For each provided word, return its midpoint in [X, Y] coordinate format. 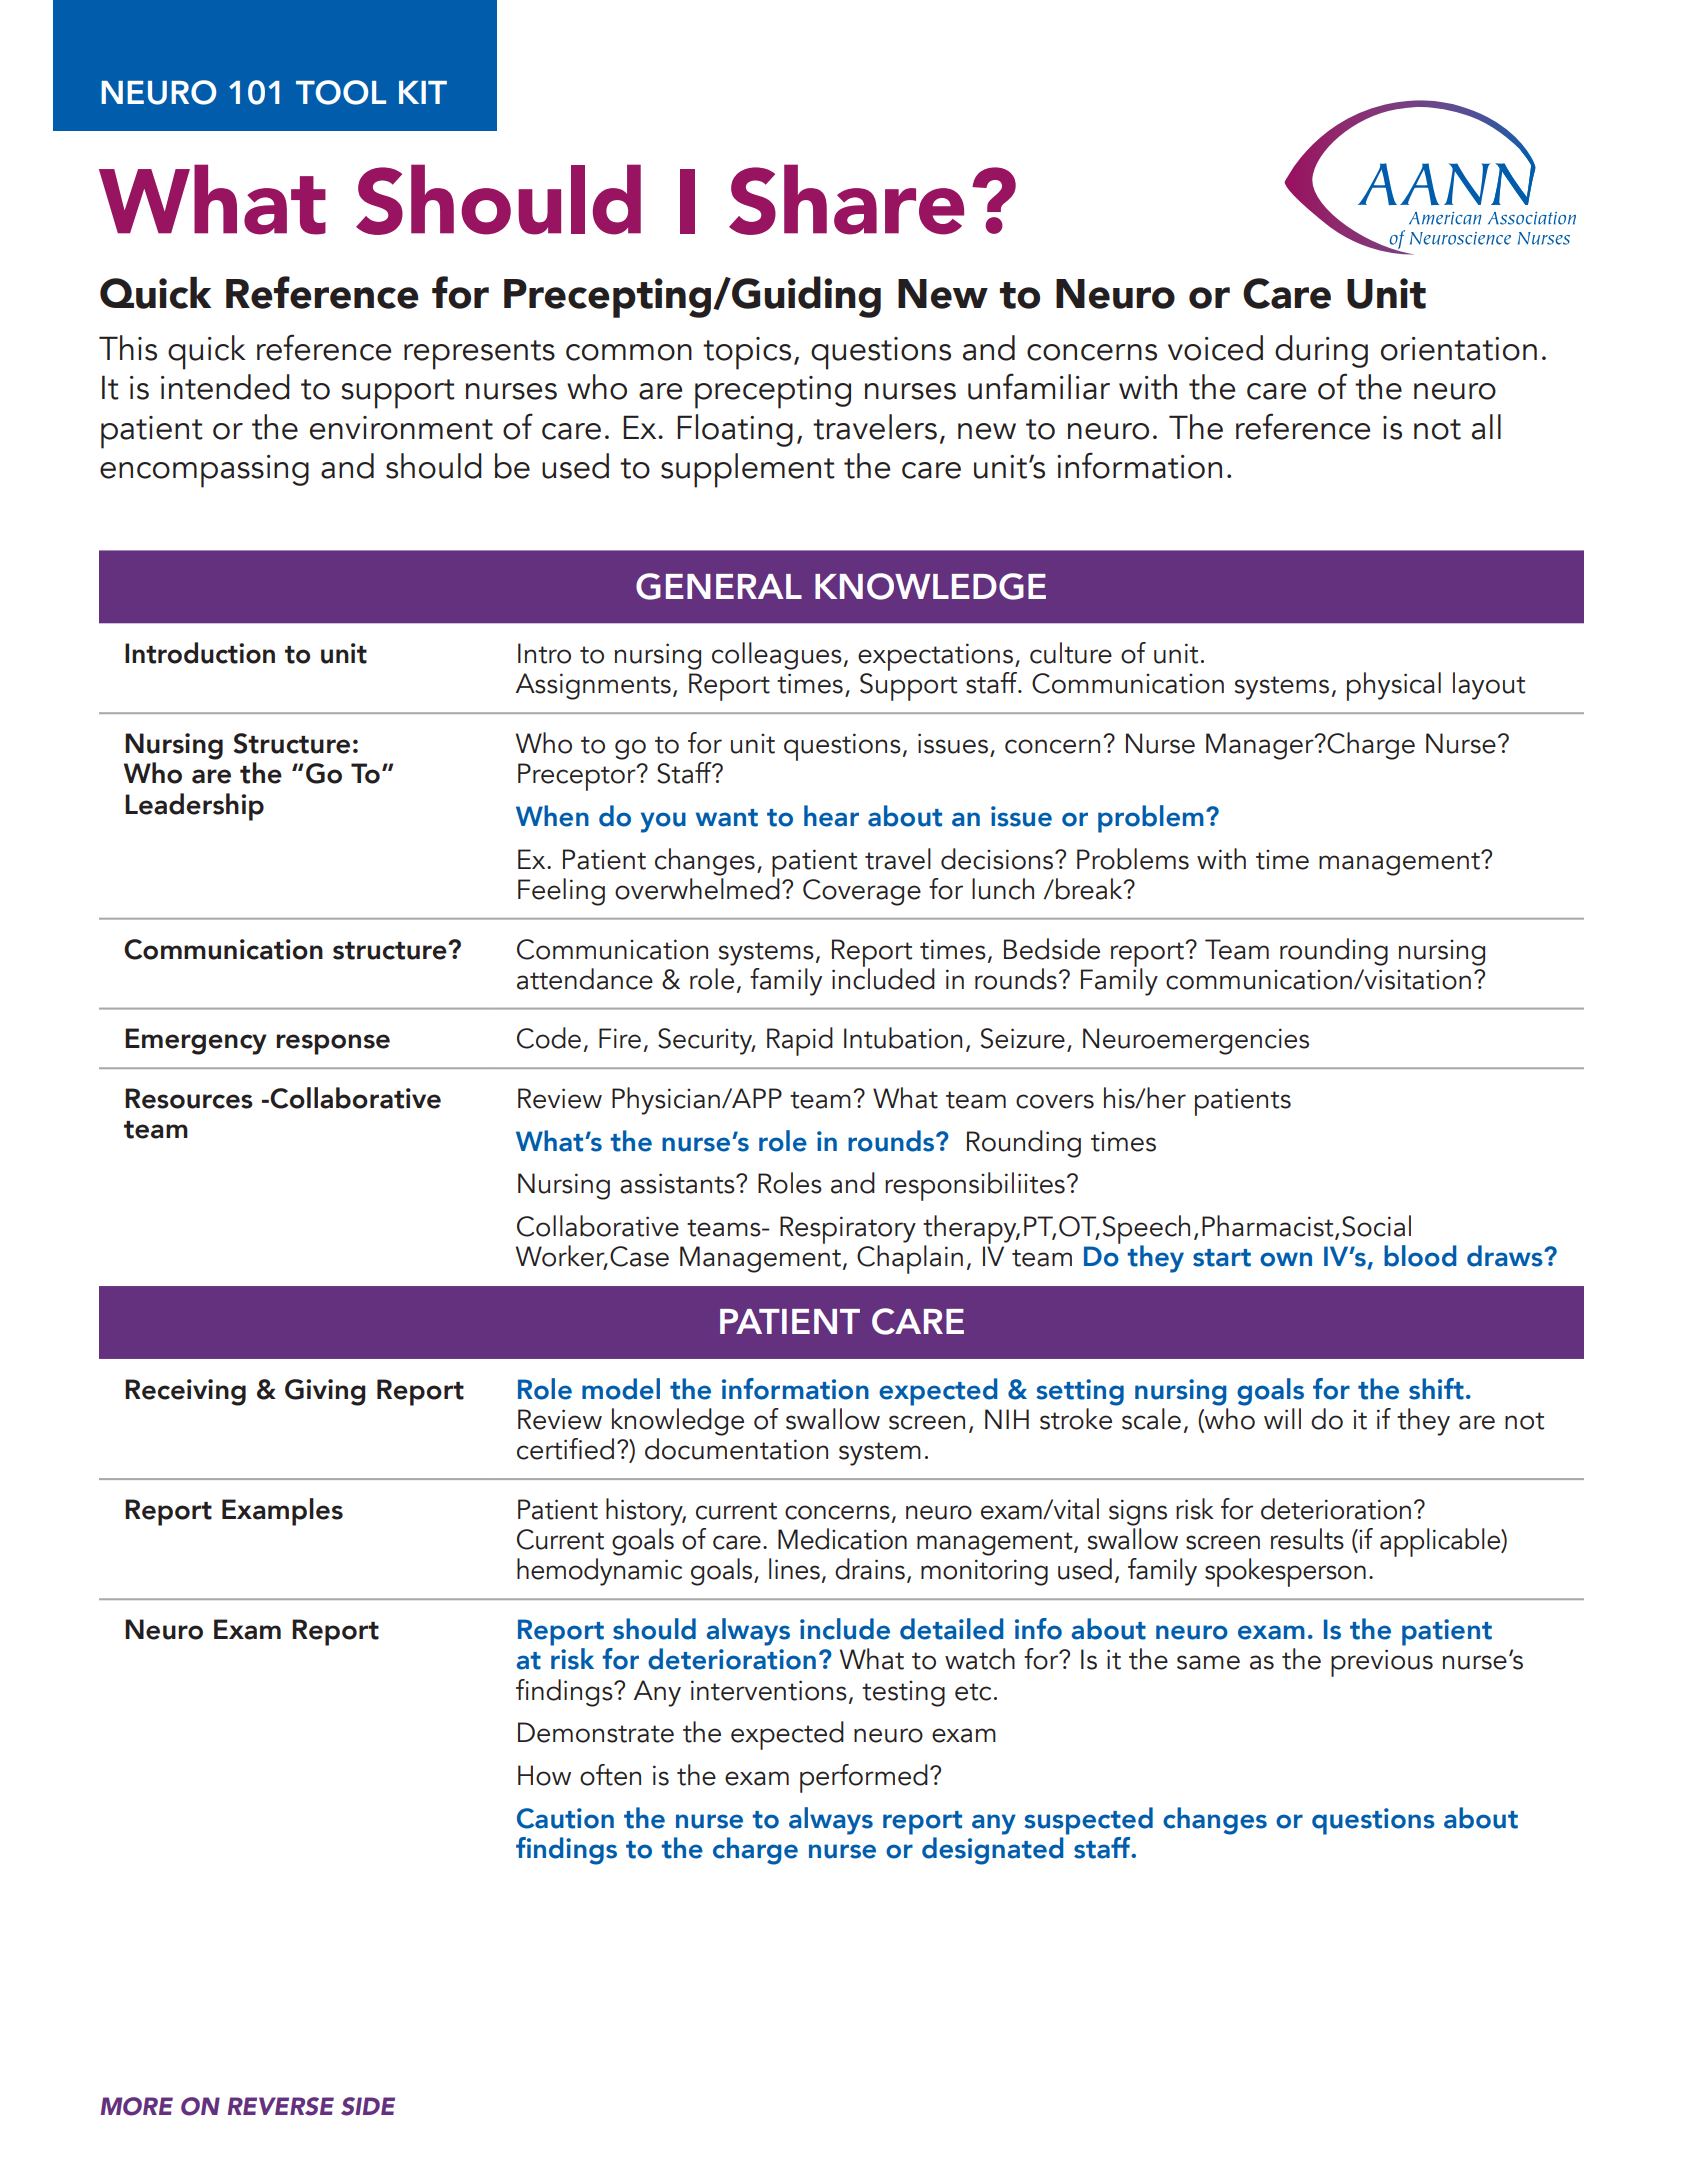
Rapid [800, 1041]
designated [993, 1849]
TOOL [341, 92]
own [1286, 1259]
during [1321, 351]
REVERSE [281, 2106]
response [333, 1044]
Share [846, 199]
